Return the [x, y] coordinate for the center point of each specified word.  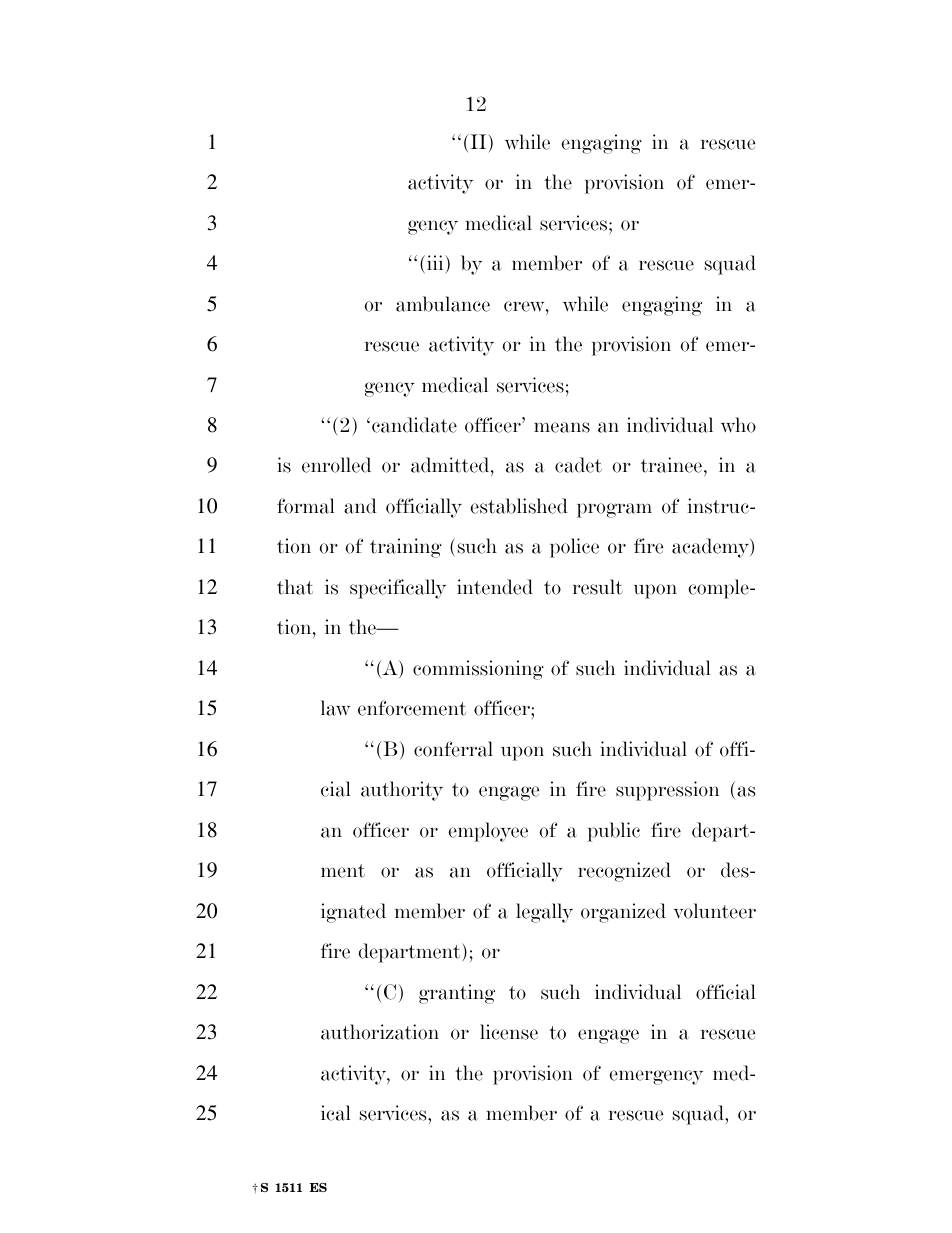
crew [525, 306]
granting [457, 994]
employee [488, 832]
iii [436, 262]
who [738, 425]
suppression [667, 791]
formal [306, 506]
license [509, 1032]
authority [402, 791]
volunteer [714, 911]
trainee [671, 465]
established [519, 506]
